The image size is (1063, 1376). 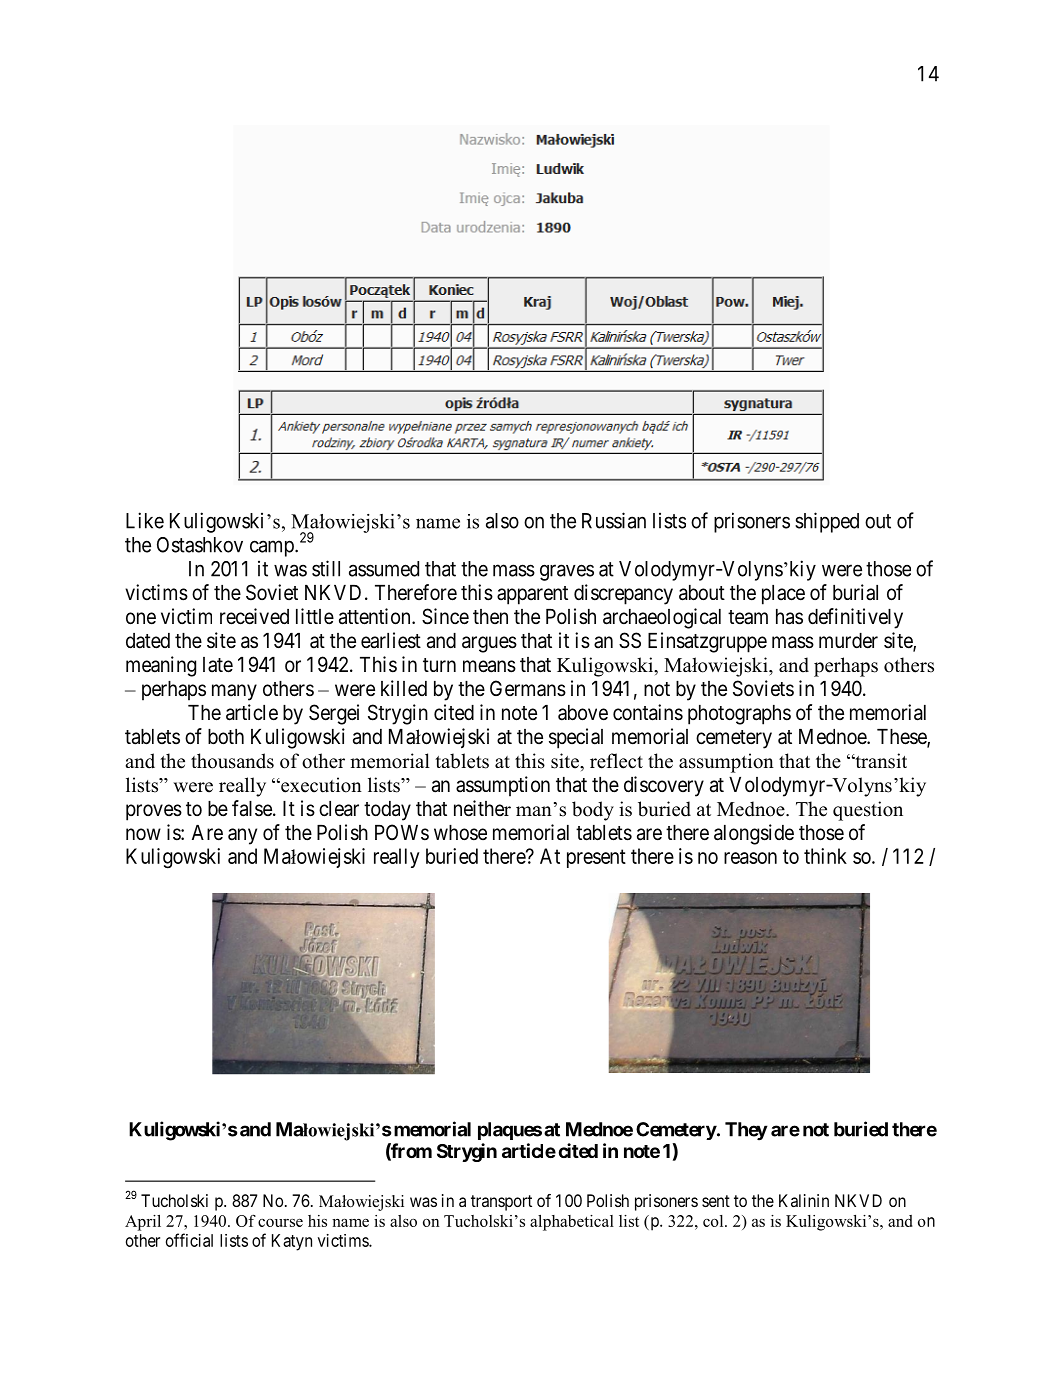 I want to click on course, so click(x=280, y=1223).
